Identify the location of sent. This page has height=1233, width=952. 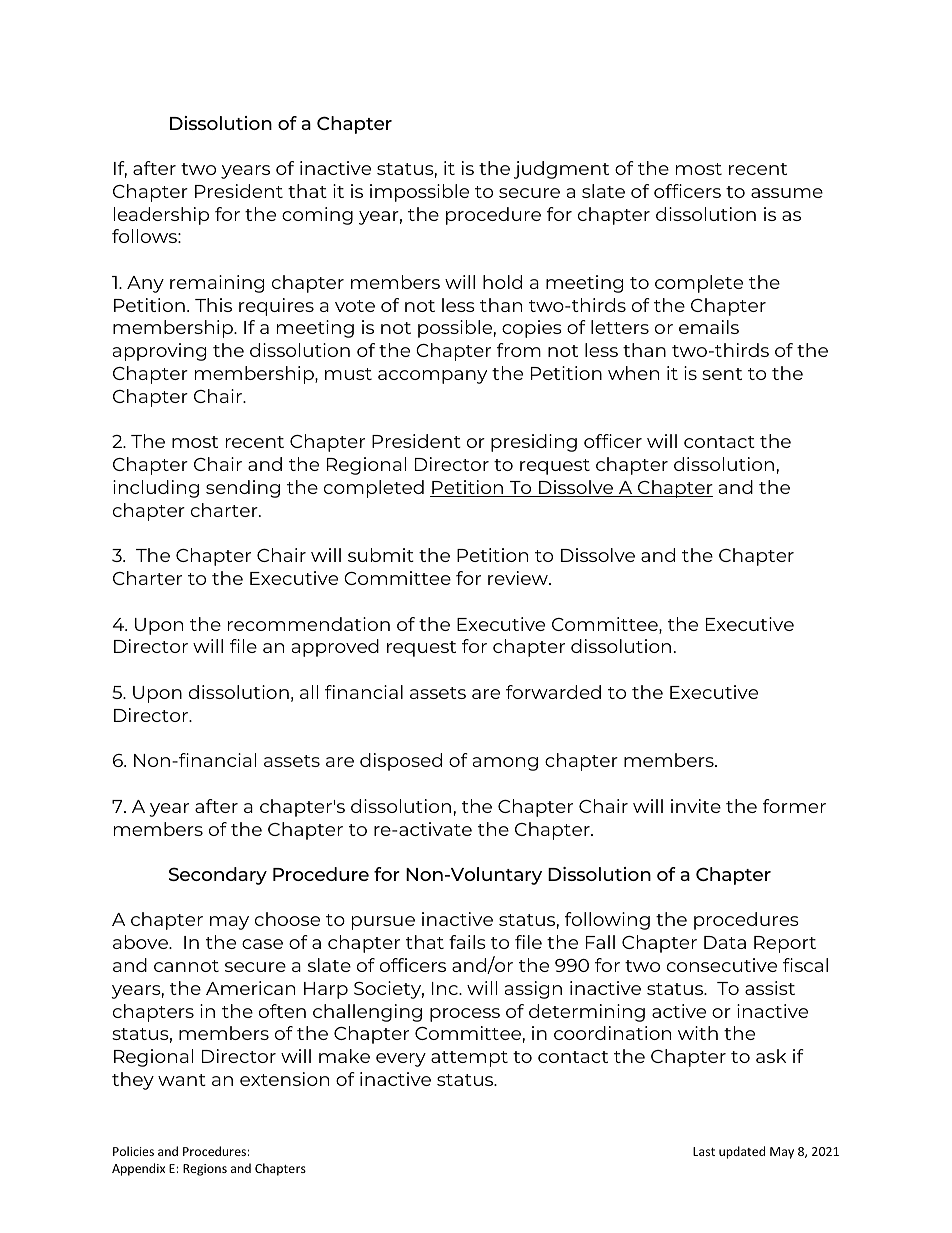
(722, 374).
